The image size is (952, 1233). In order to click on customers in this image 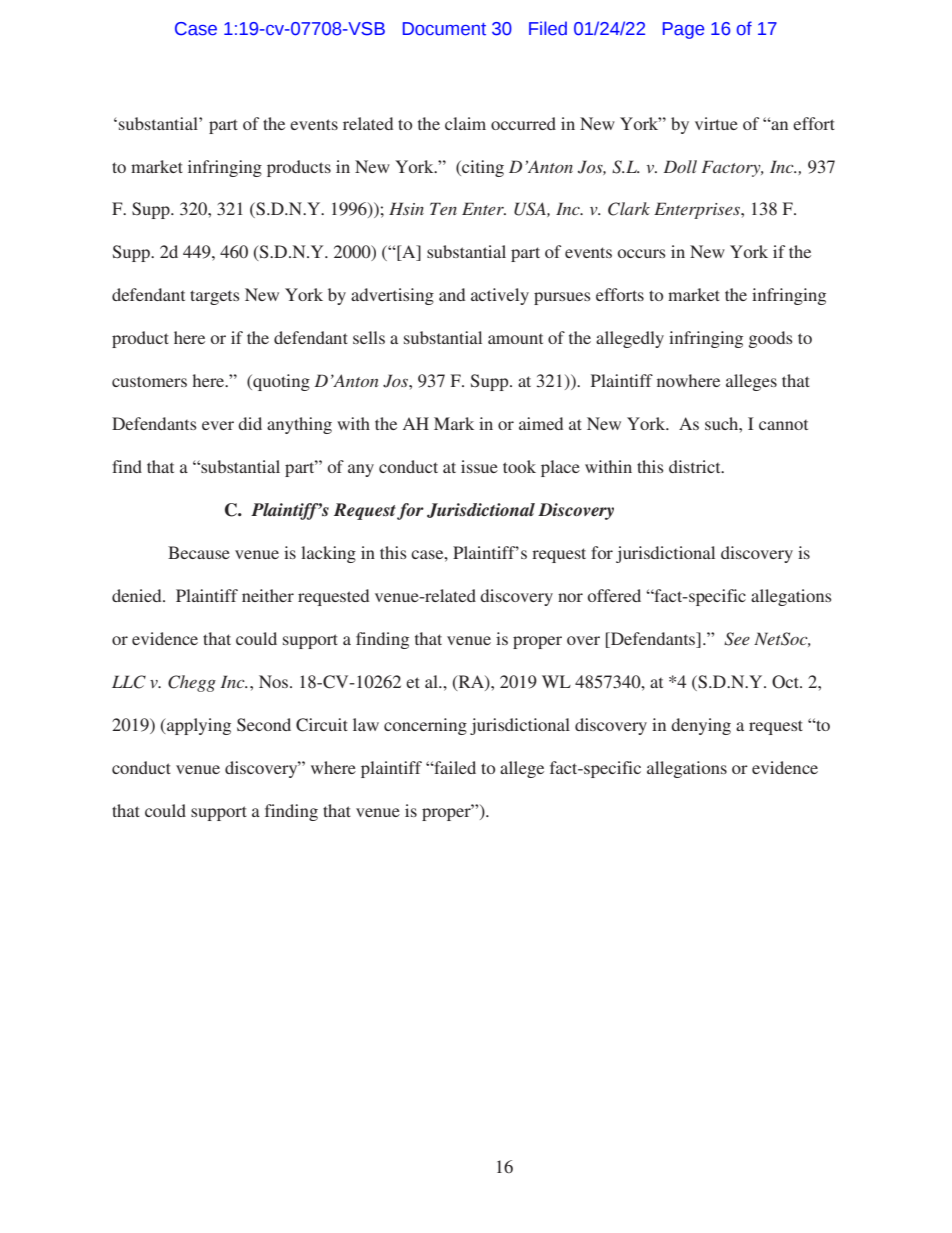, I will do `click(149, 381)`.
